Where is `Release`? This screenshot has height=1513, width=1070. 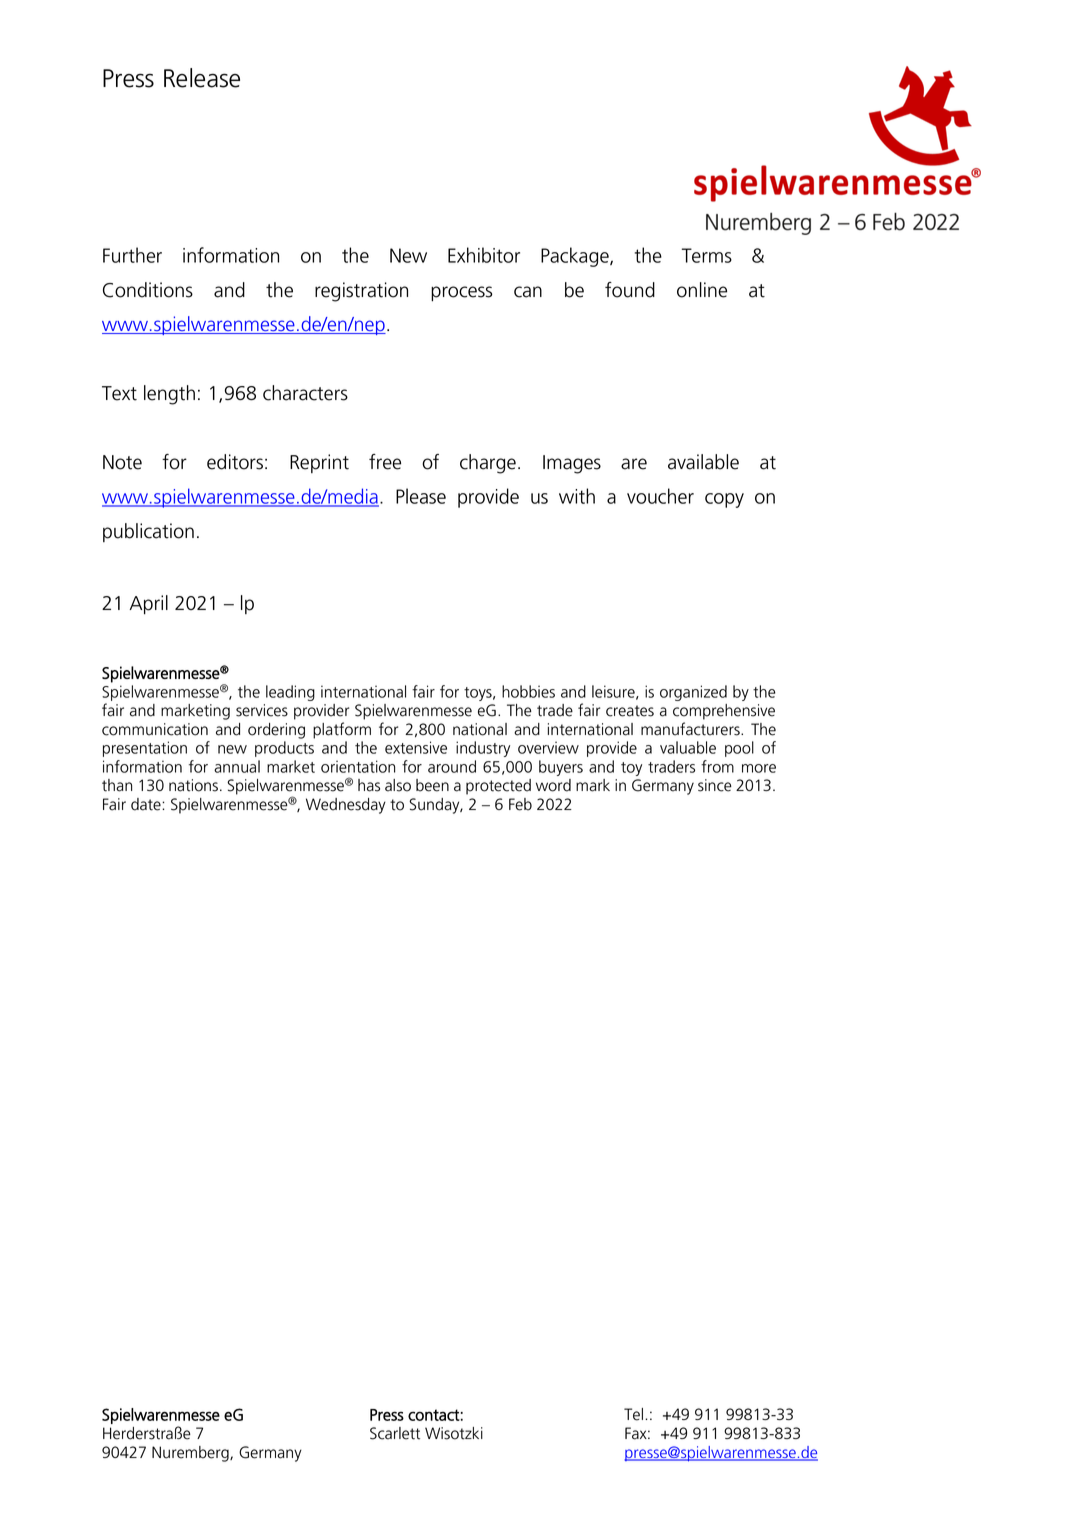
Release is located at coordinates (202, 78).
